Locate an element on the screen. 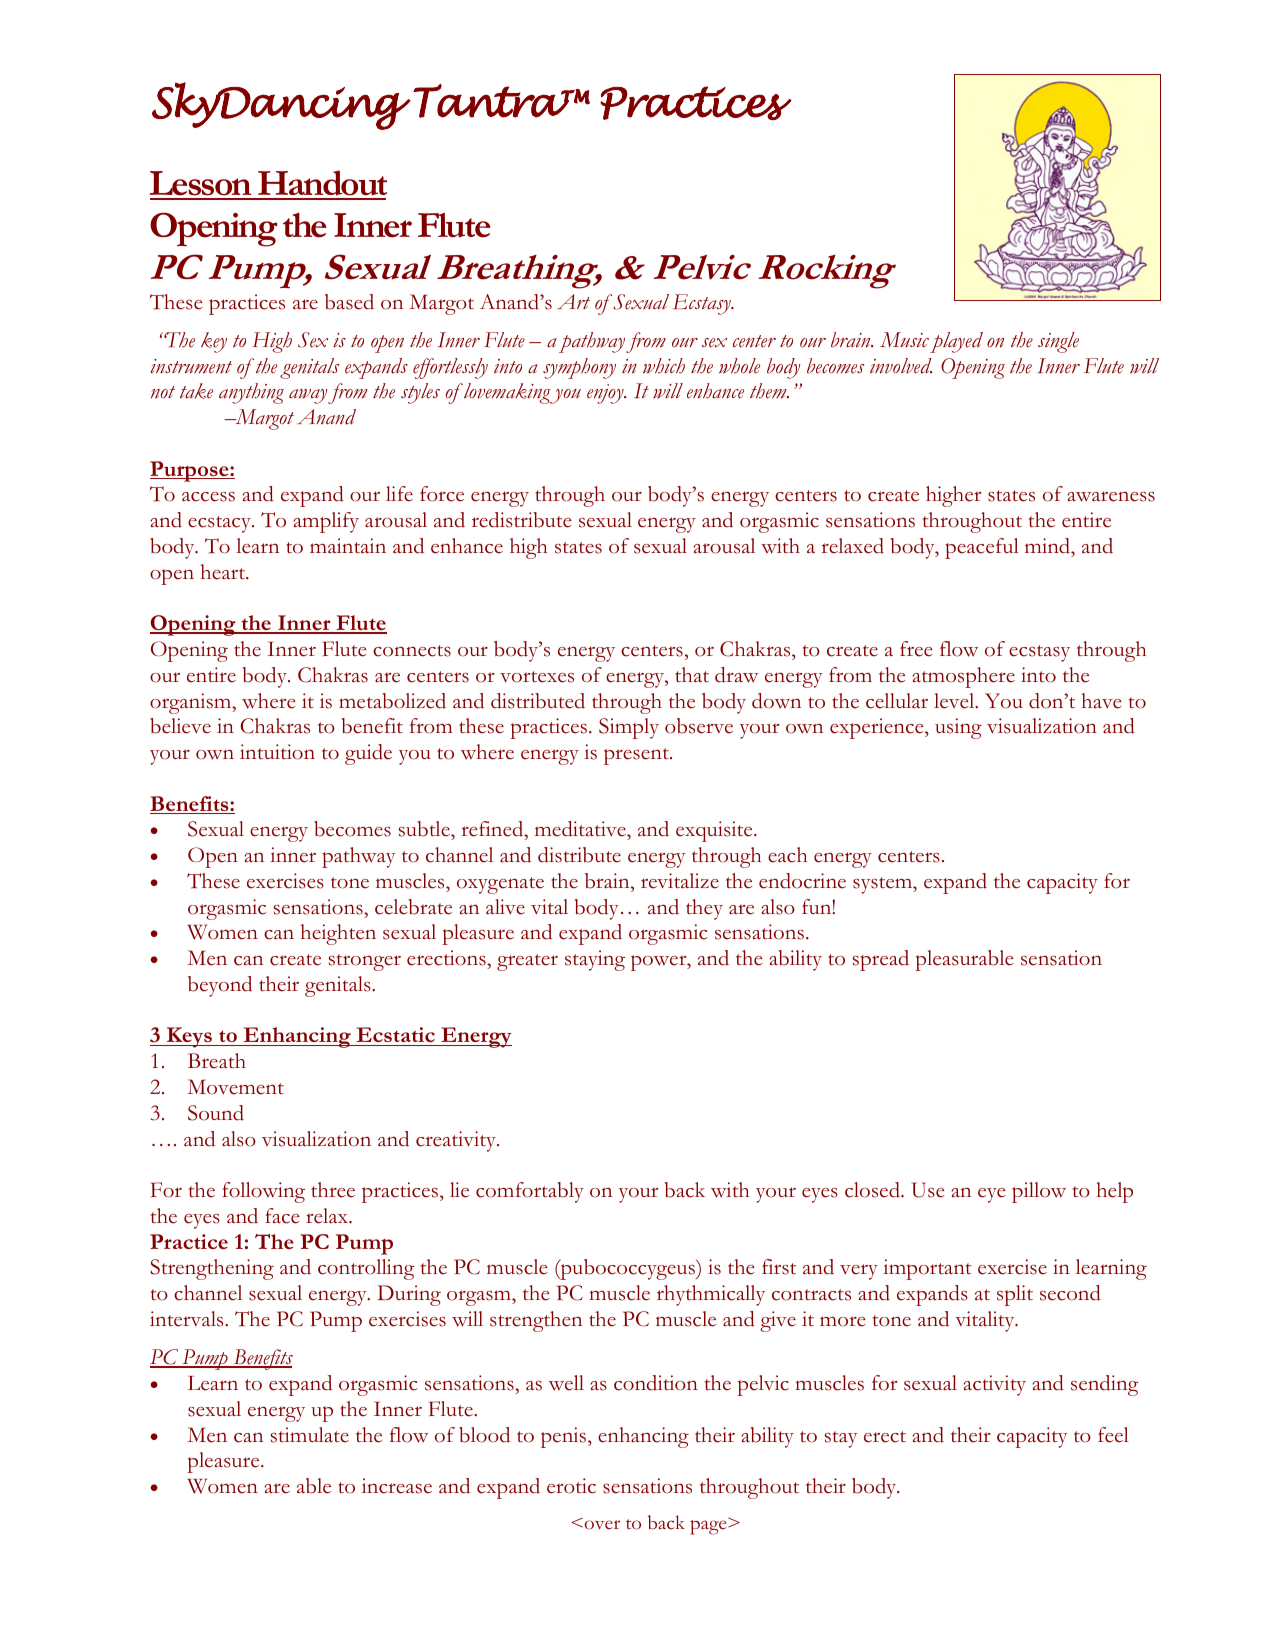  played is located at coordinates (956, 342).
